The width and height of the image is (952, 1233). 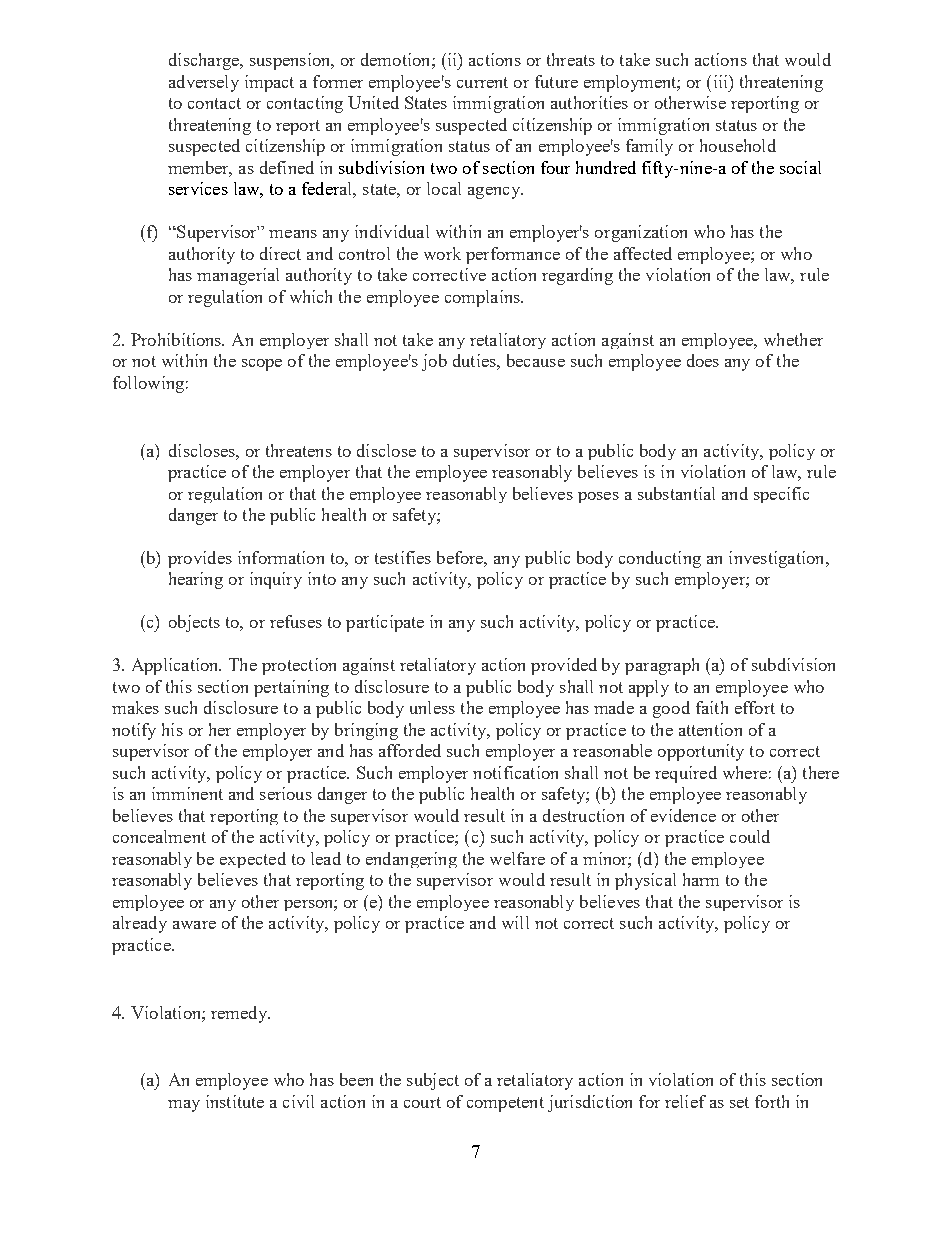 What do you see at coordinates (204, 83) in the image?
I see `adversely` at bounding box center [204, 83].
